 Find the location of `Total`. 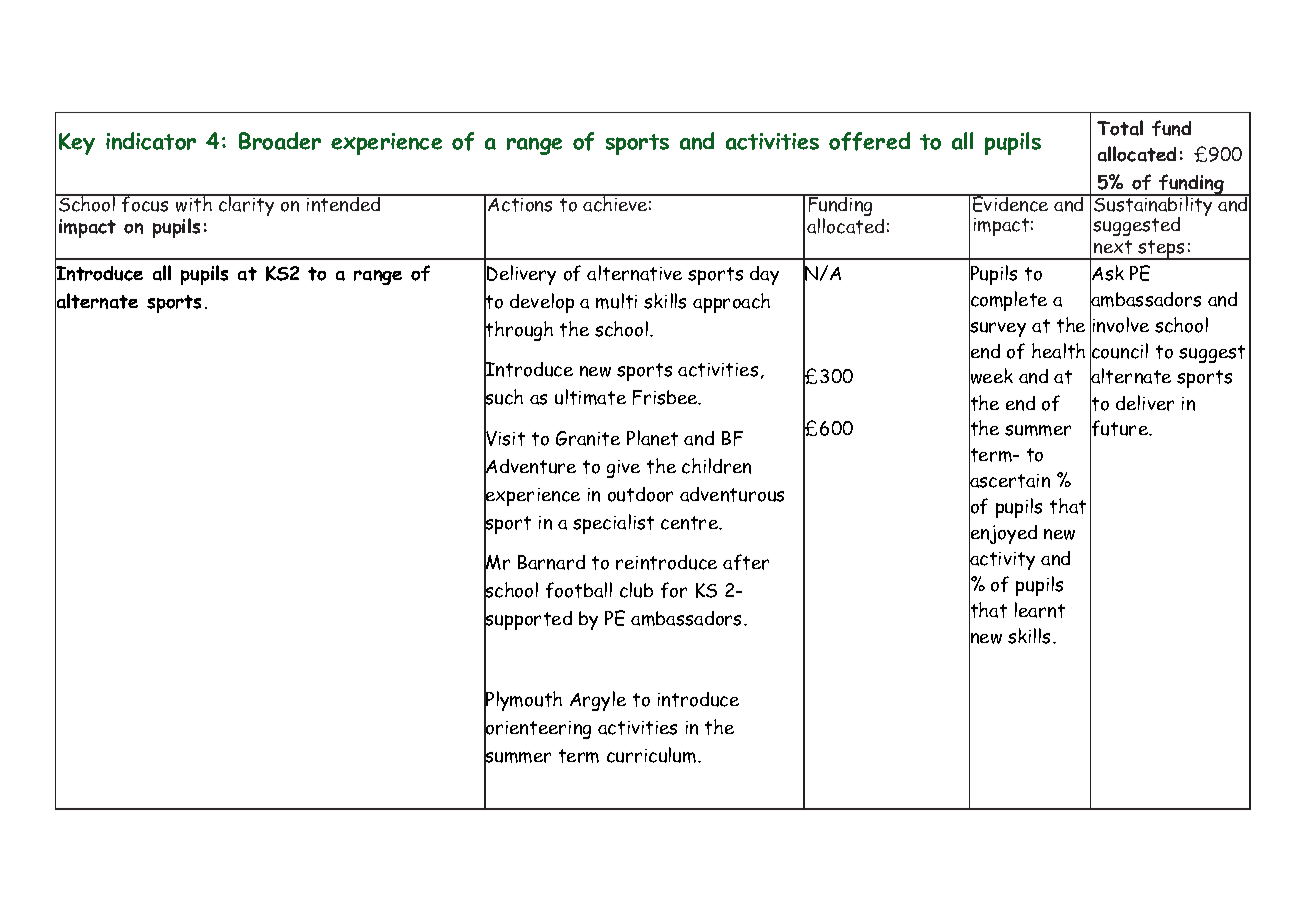

Total is located at coordinates (1120, 128).
